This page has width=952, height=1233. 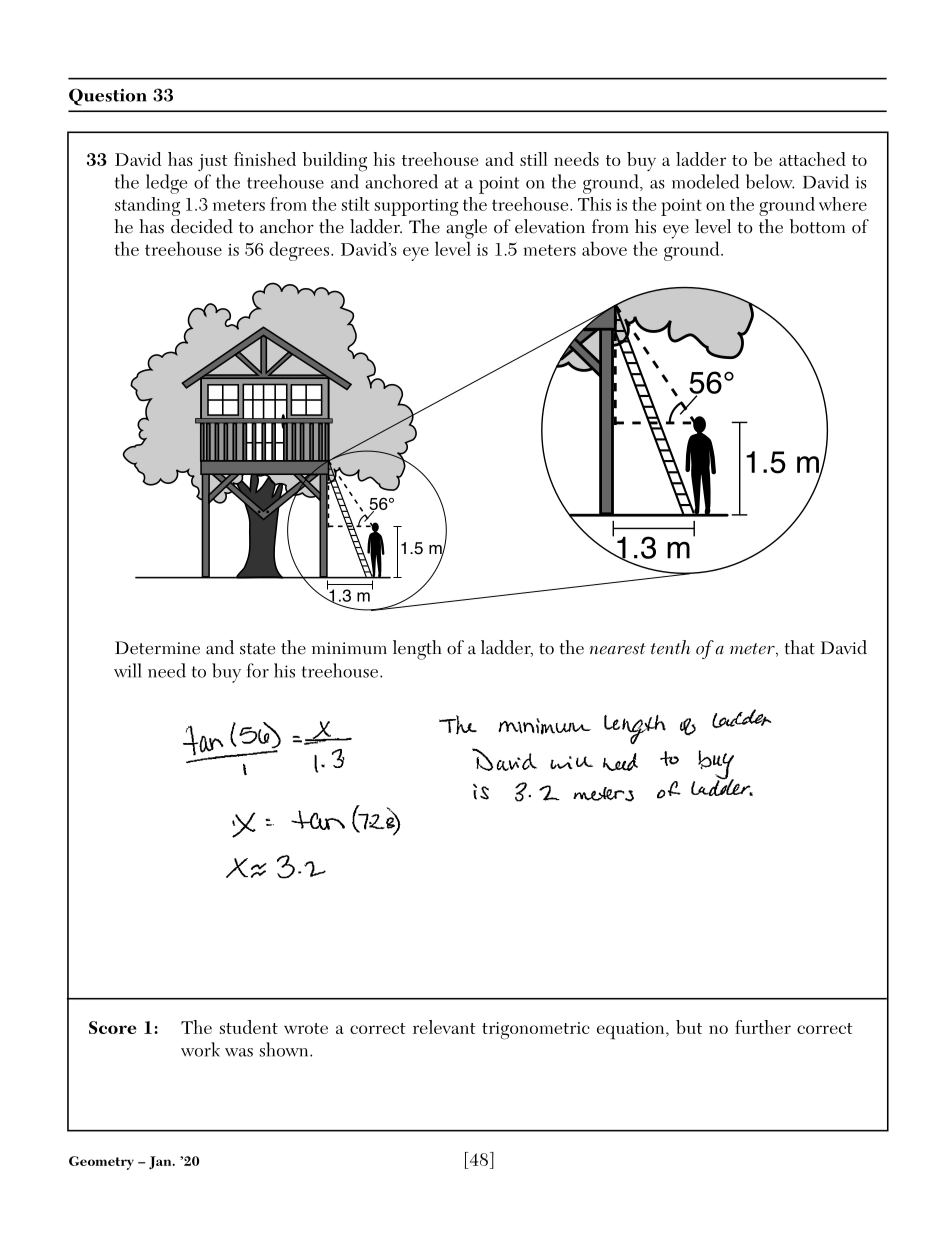 I want to click on attached, so click(x=812, y=159).
